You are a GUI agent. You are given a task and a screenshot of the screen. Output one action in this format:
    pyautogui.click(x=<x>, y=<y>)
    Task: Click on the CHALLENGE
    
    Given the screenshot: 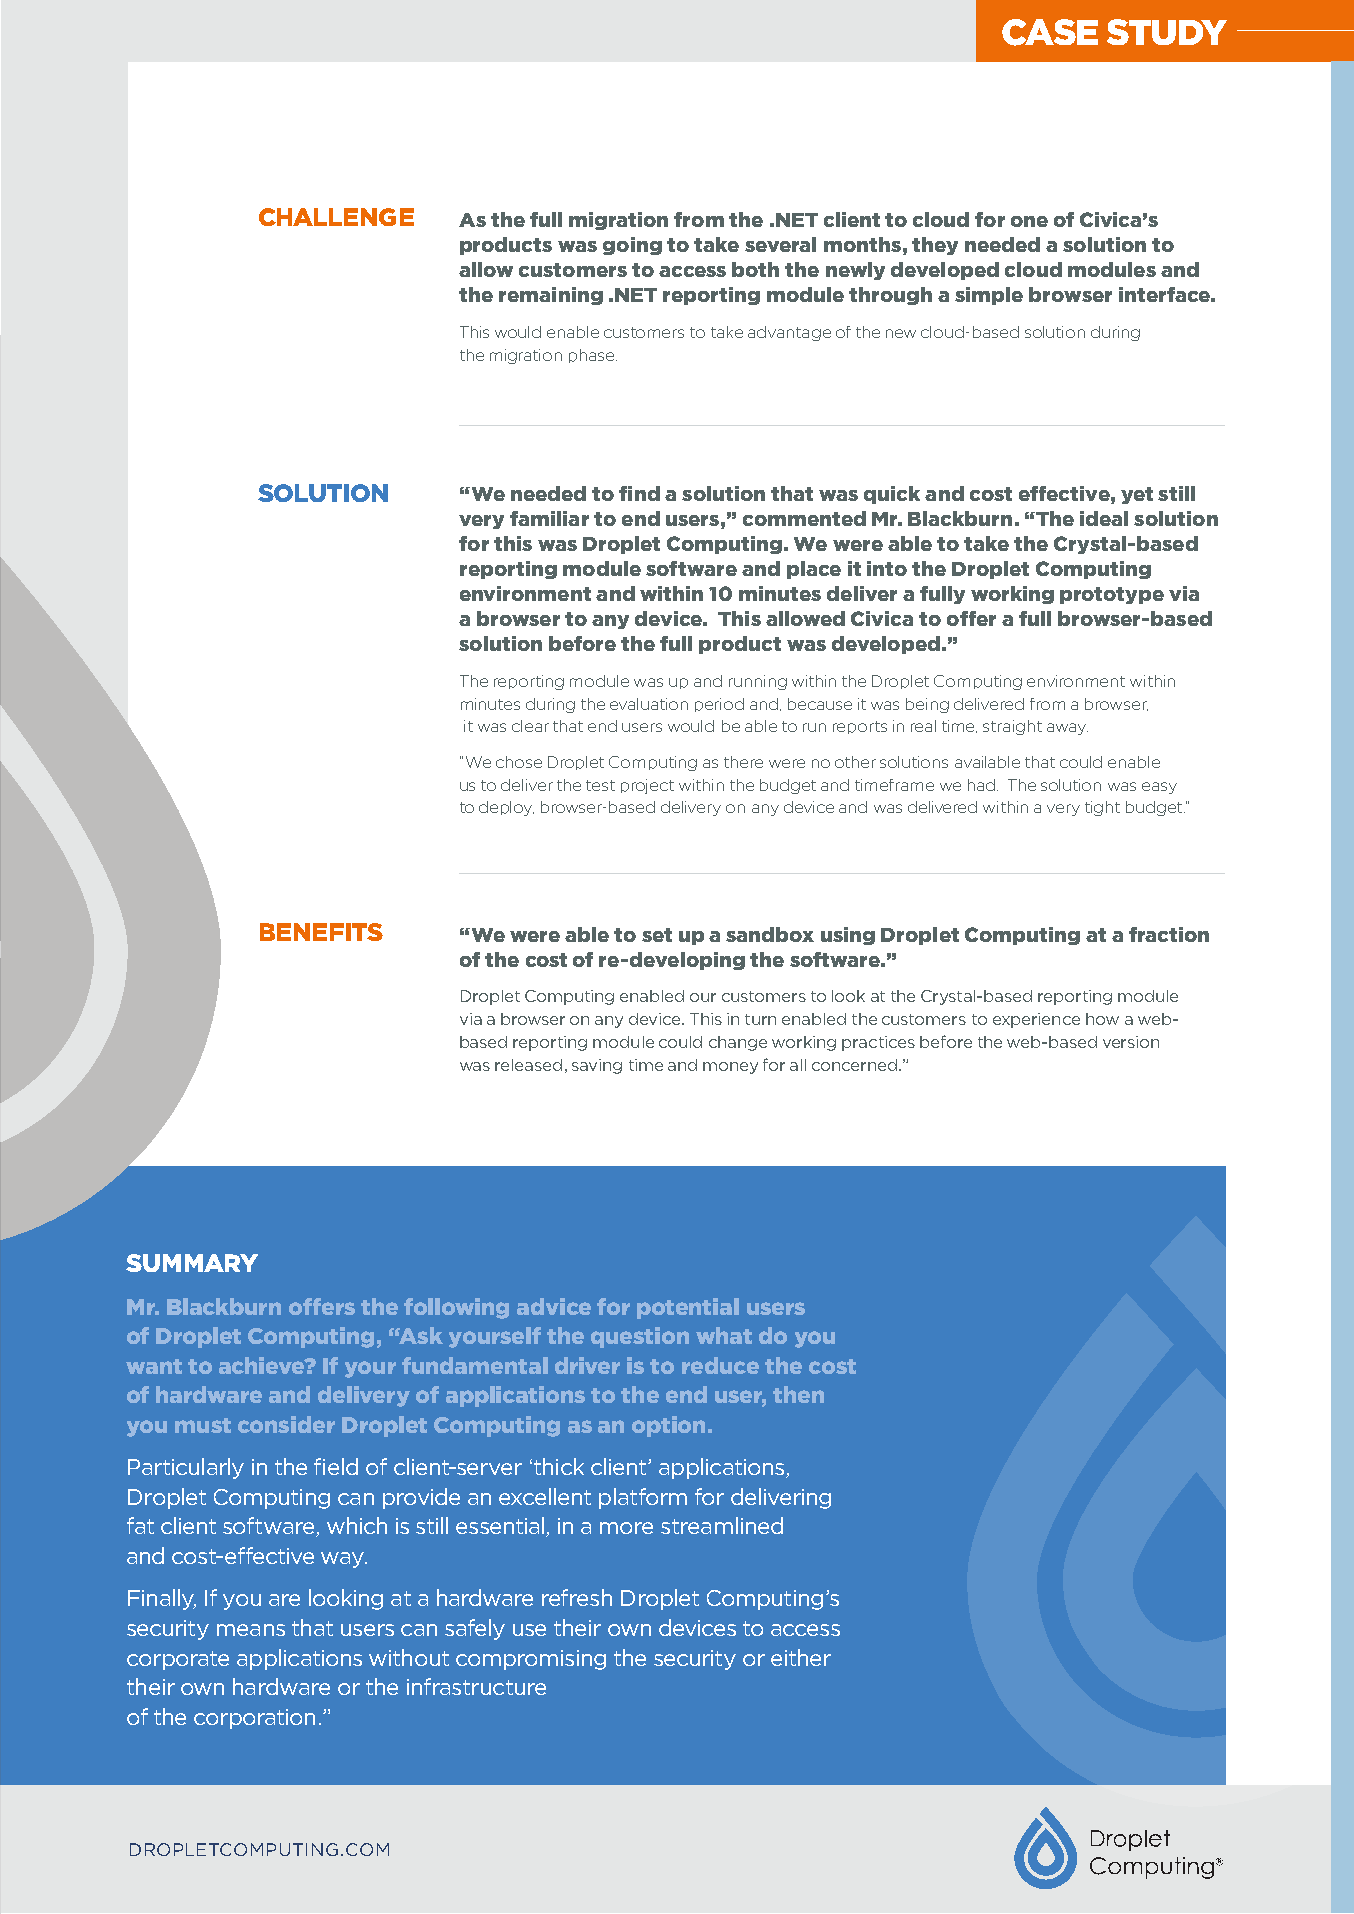 What is the action you would take?
    pyautogui.click(x=336, y=217)
